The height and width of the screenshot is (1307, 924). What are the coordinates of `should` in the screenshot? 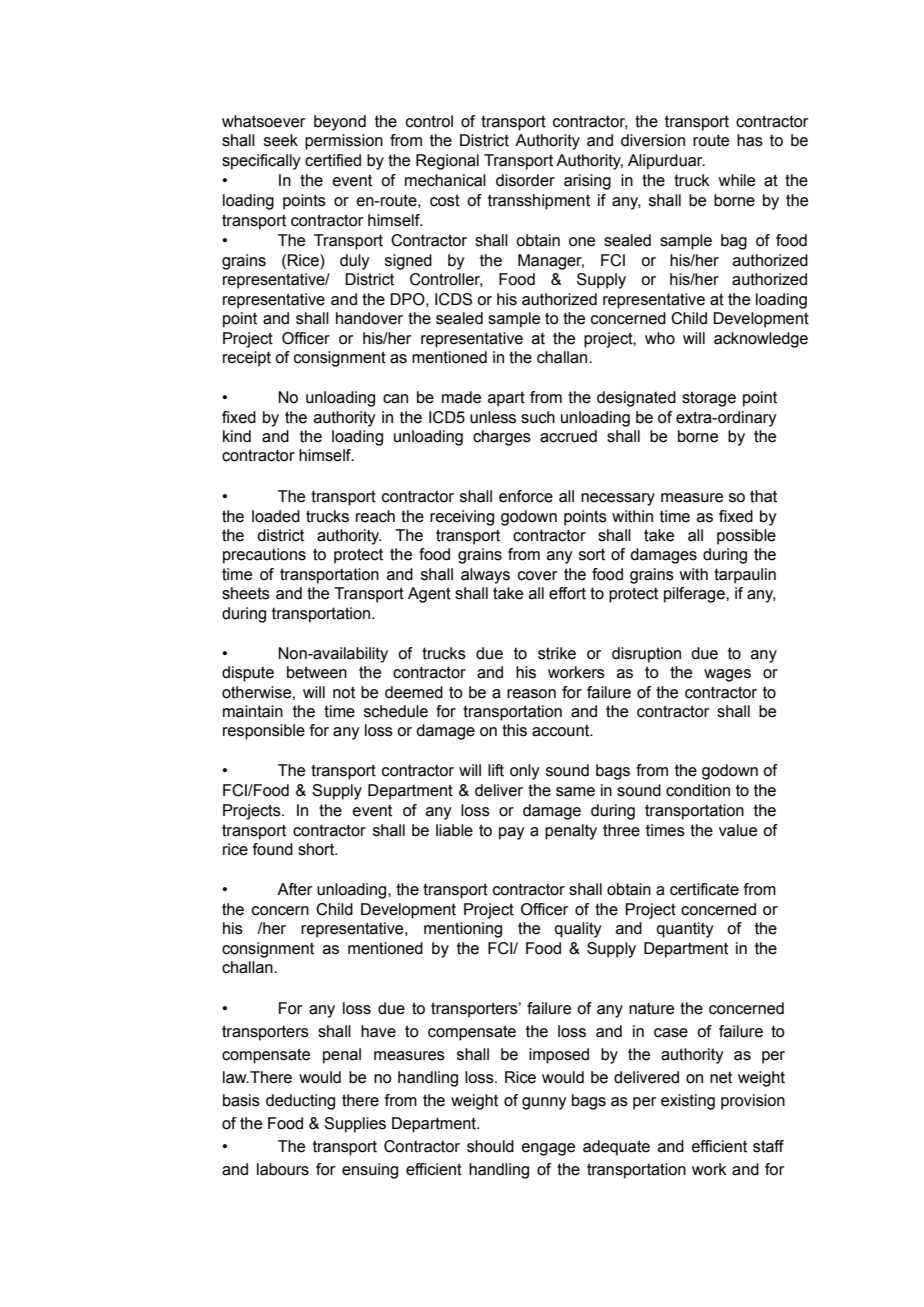 It's located at (490, 1146).
